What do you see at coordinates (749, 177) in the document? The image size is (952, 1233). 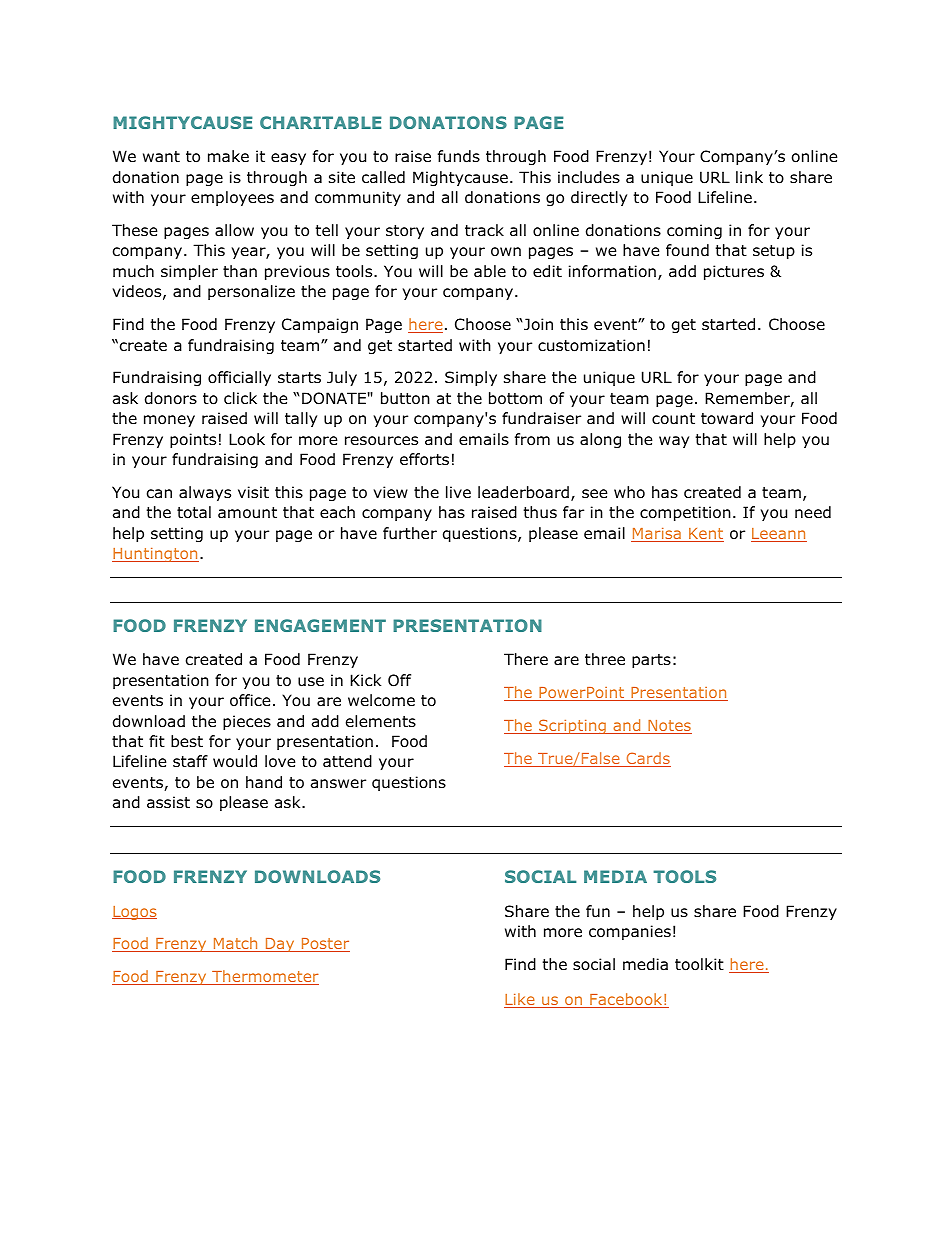 I see `link` at bounding box center [749, 177].
